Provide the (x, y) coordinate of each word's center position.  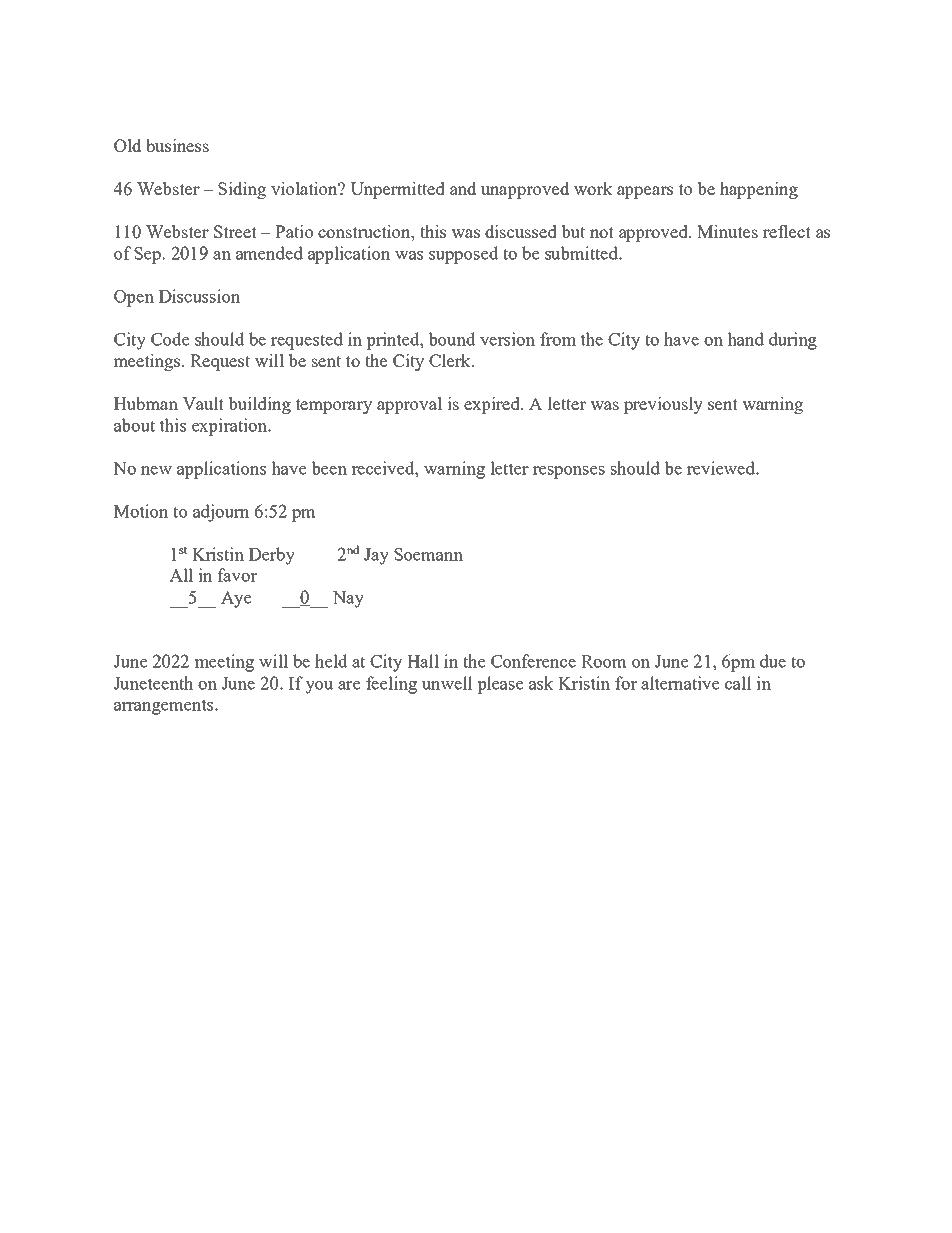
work (593, 188)
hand (745, 339)
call (738, 683)
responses (569, 472)
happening (759, 190)
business (177, 145)
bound (452, 339)
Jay (376, 556)
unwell (447, 683)
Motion (141, 511)
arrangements (165, 707)
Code (170, 339)
